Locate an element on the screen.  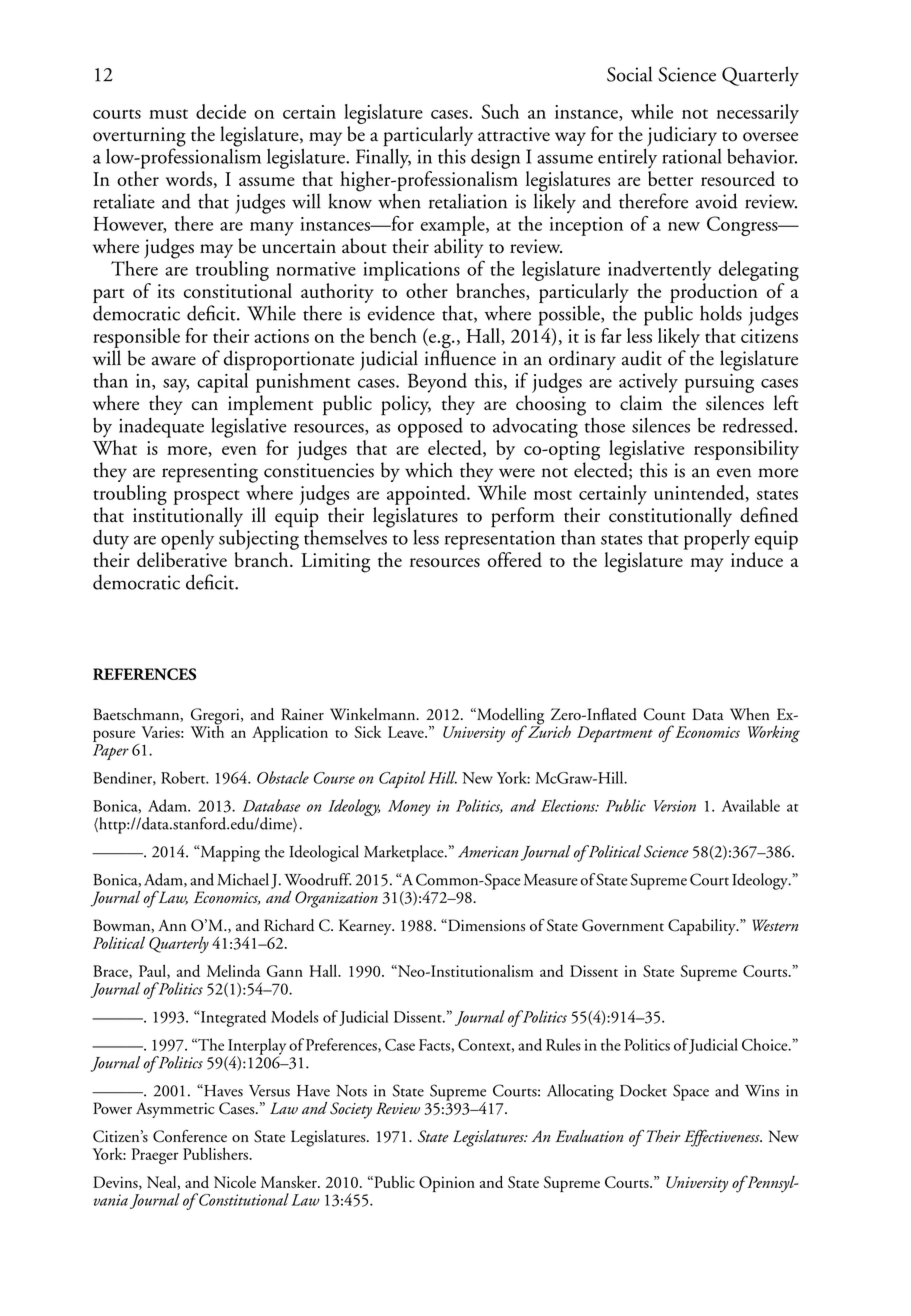
Such is located at coordinates (500, 111).
